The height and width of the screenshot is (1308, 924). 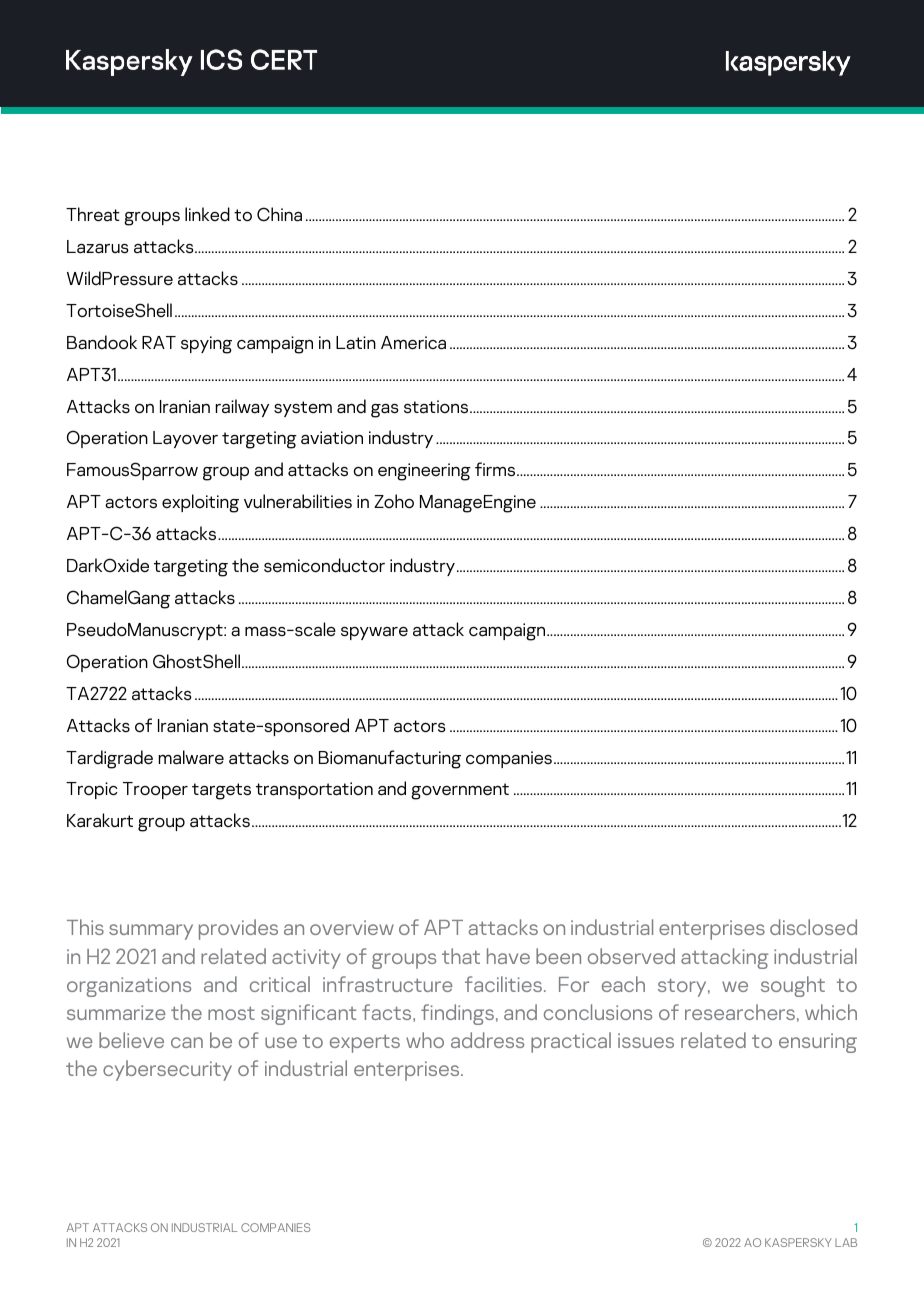 What do you see at coordinates (207, 214) in the screenshot?
I see `linked` at bounding box center [207, 214].
